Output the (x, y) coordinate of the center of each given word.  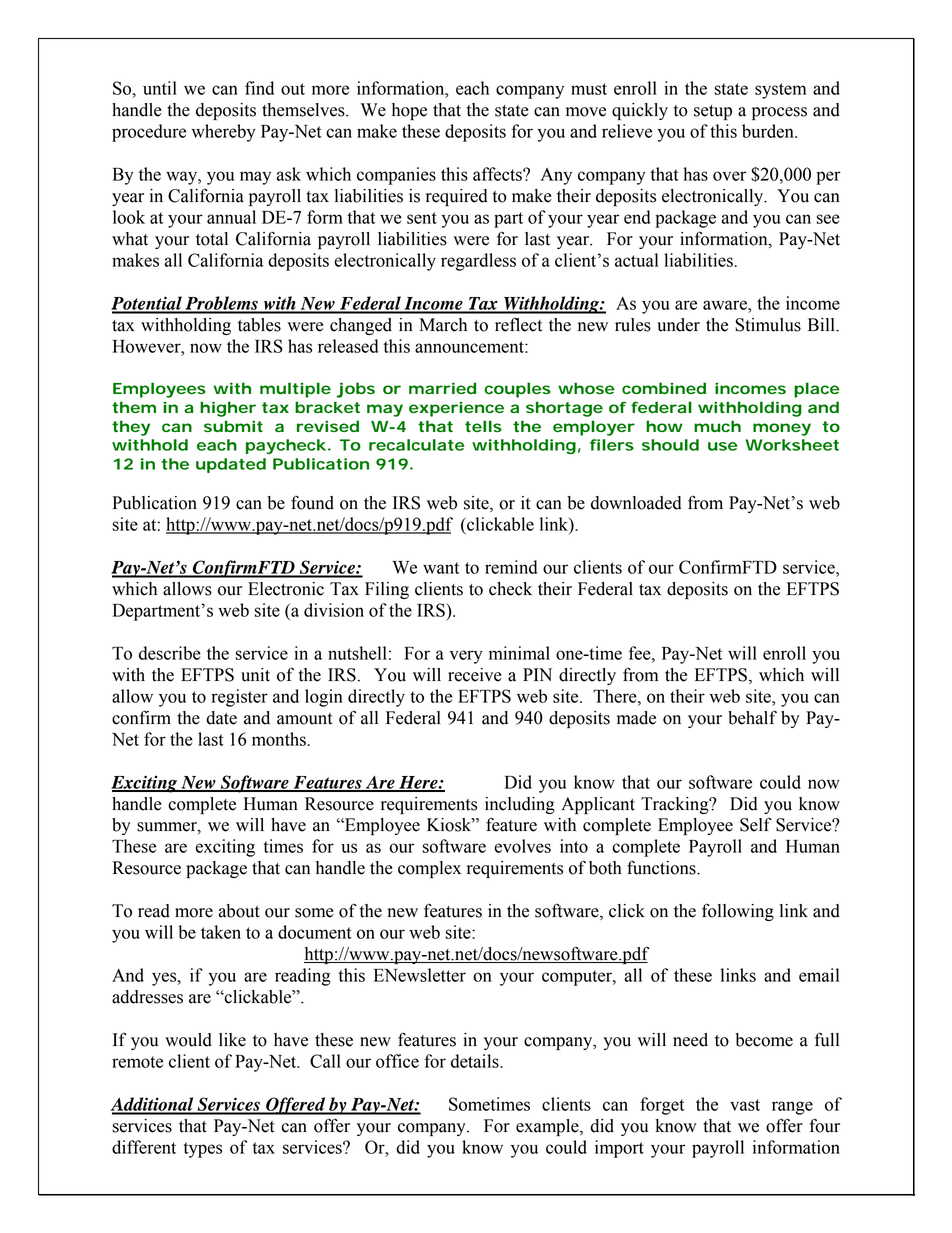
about (239, 911)
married (442, 388)
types (202, 1150)
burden (769, 131)
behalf (752, 717)
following (738, 912)
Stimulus (768, 325)
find (259, 88)
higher (228, 409)
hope (409, 111)
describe (170, 653)
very (466, 657)
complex (429, 869)
